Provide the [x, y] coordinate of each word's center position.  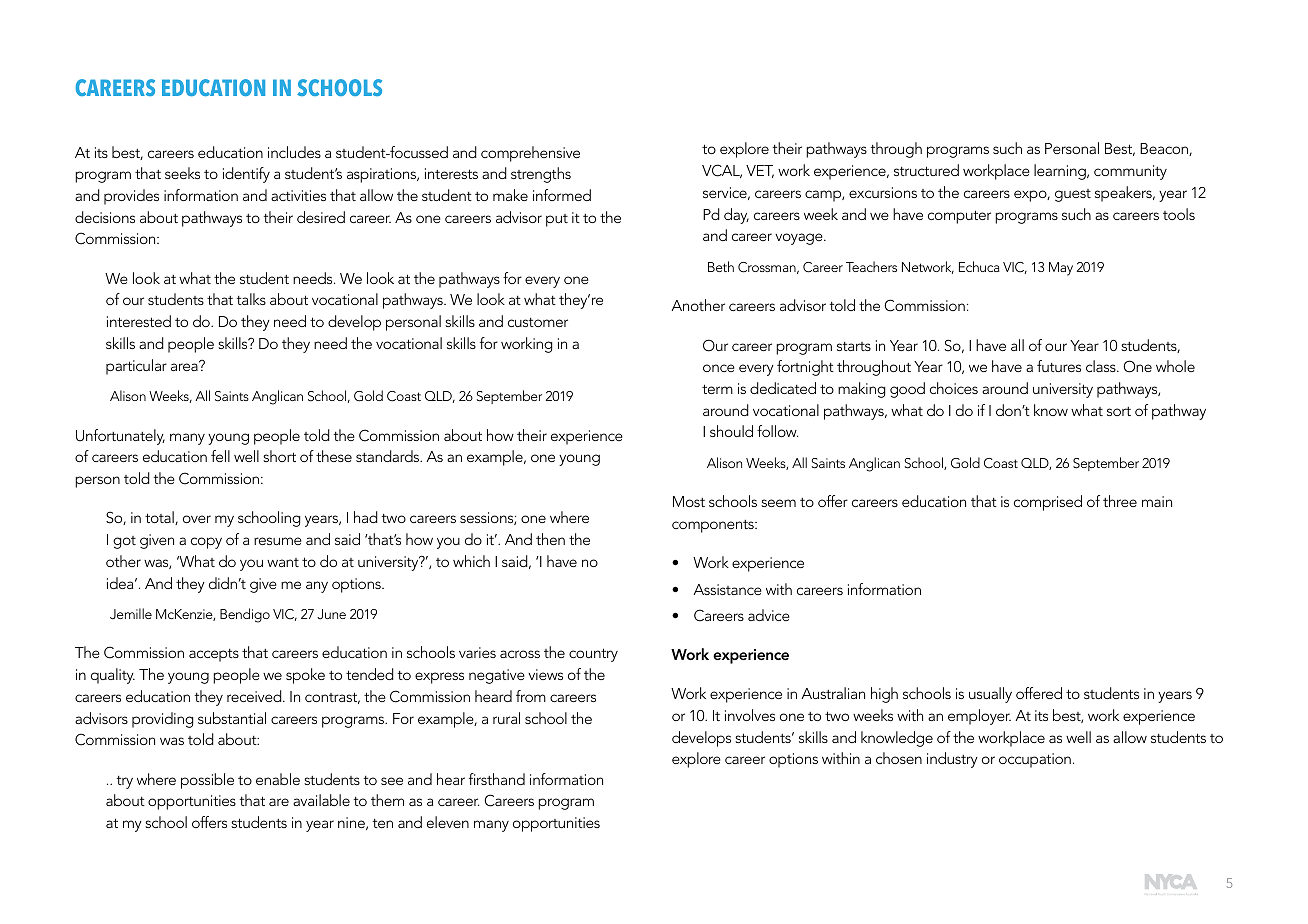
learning [1061, 172]
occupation [1035, 760]
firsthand [497, 779]
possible [207, 781]
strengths [541, 175]
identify [246, 175]
